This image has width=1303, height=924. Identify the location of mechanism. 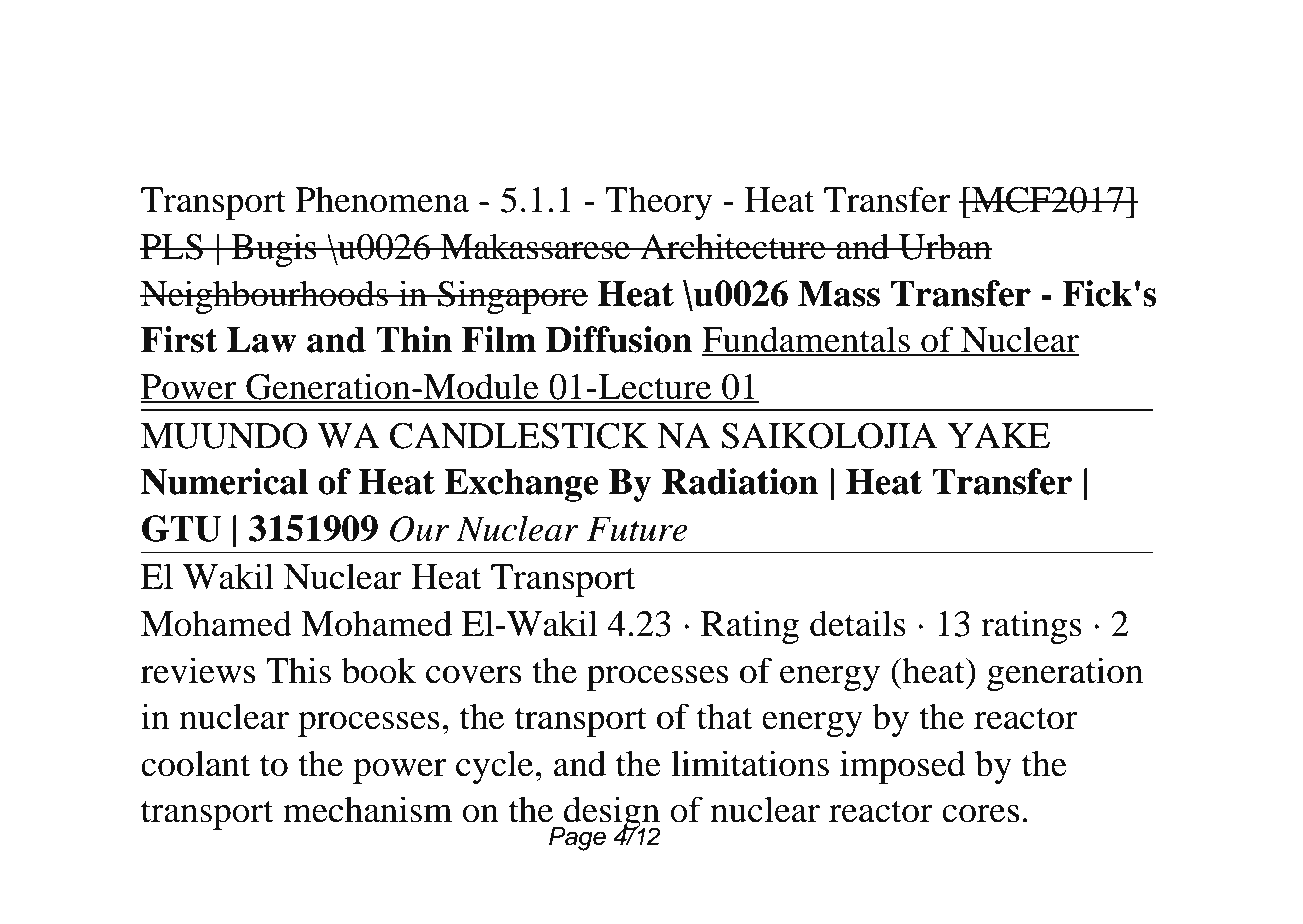
(367, 809).
